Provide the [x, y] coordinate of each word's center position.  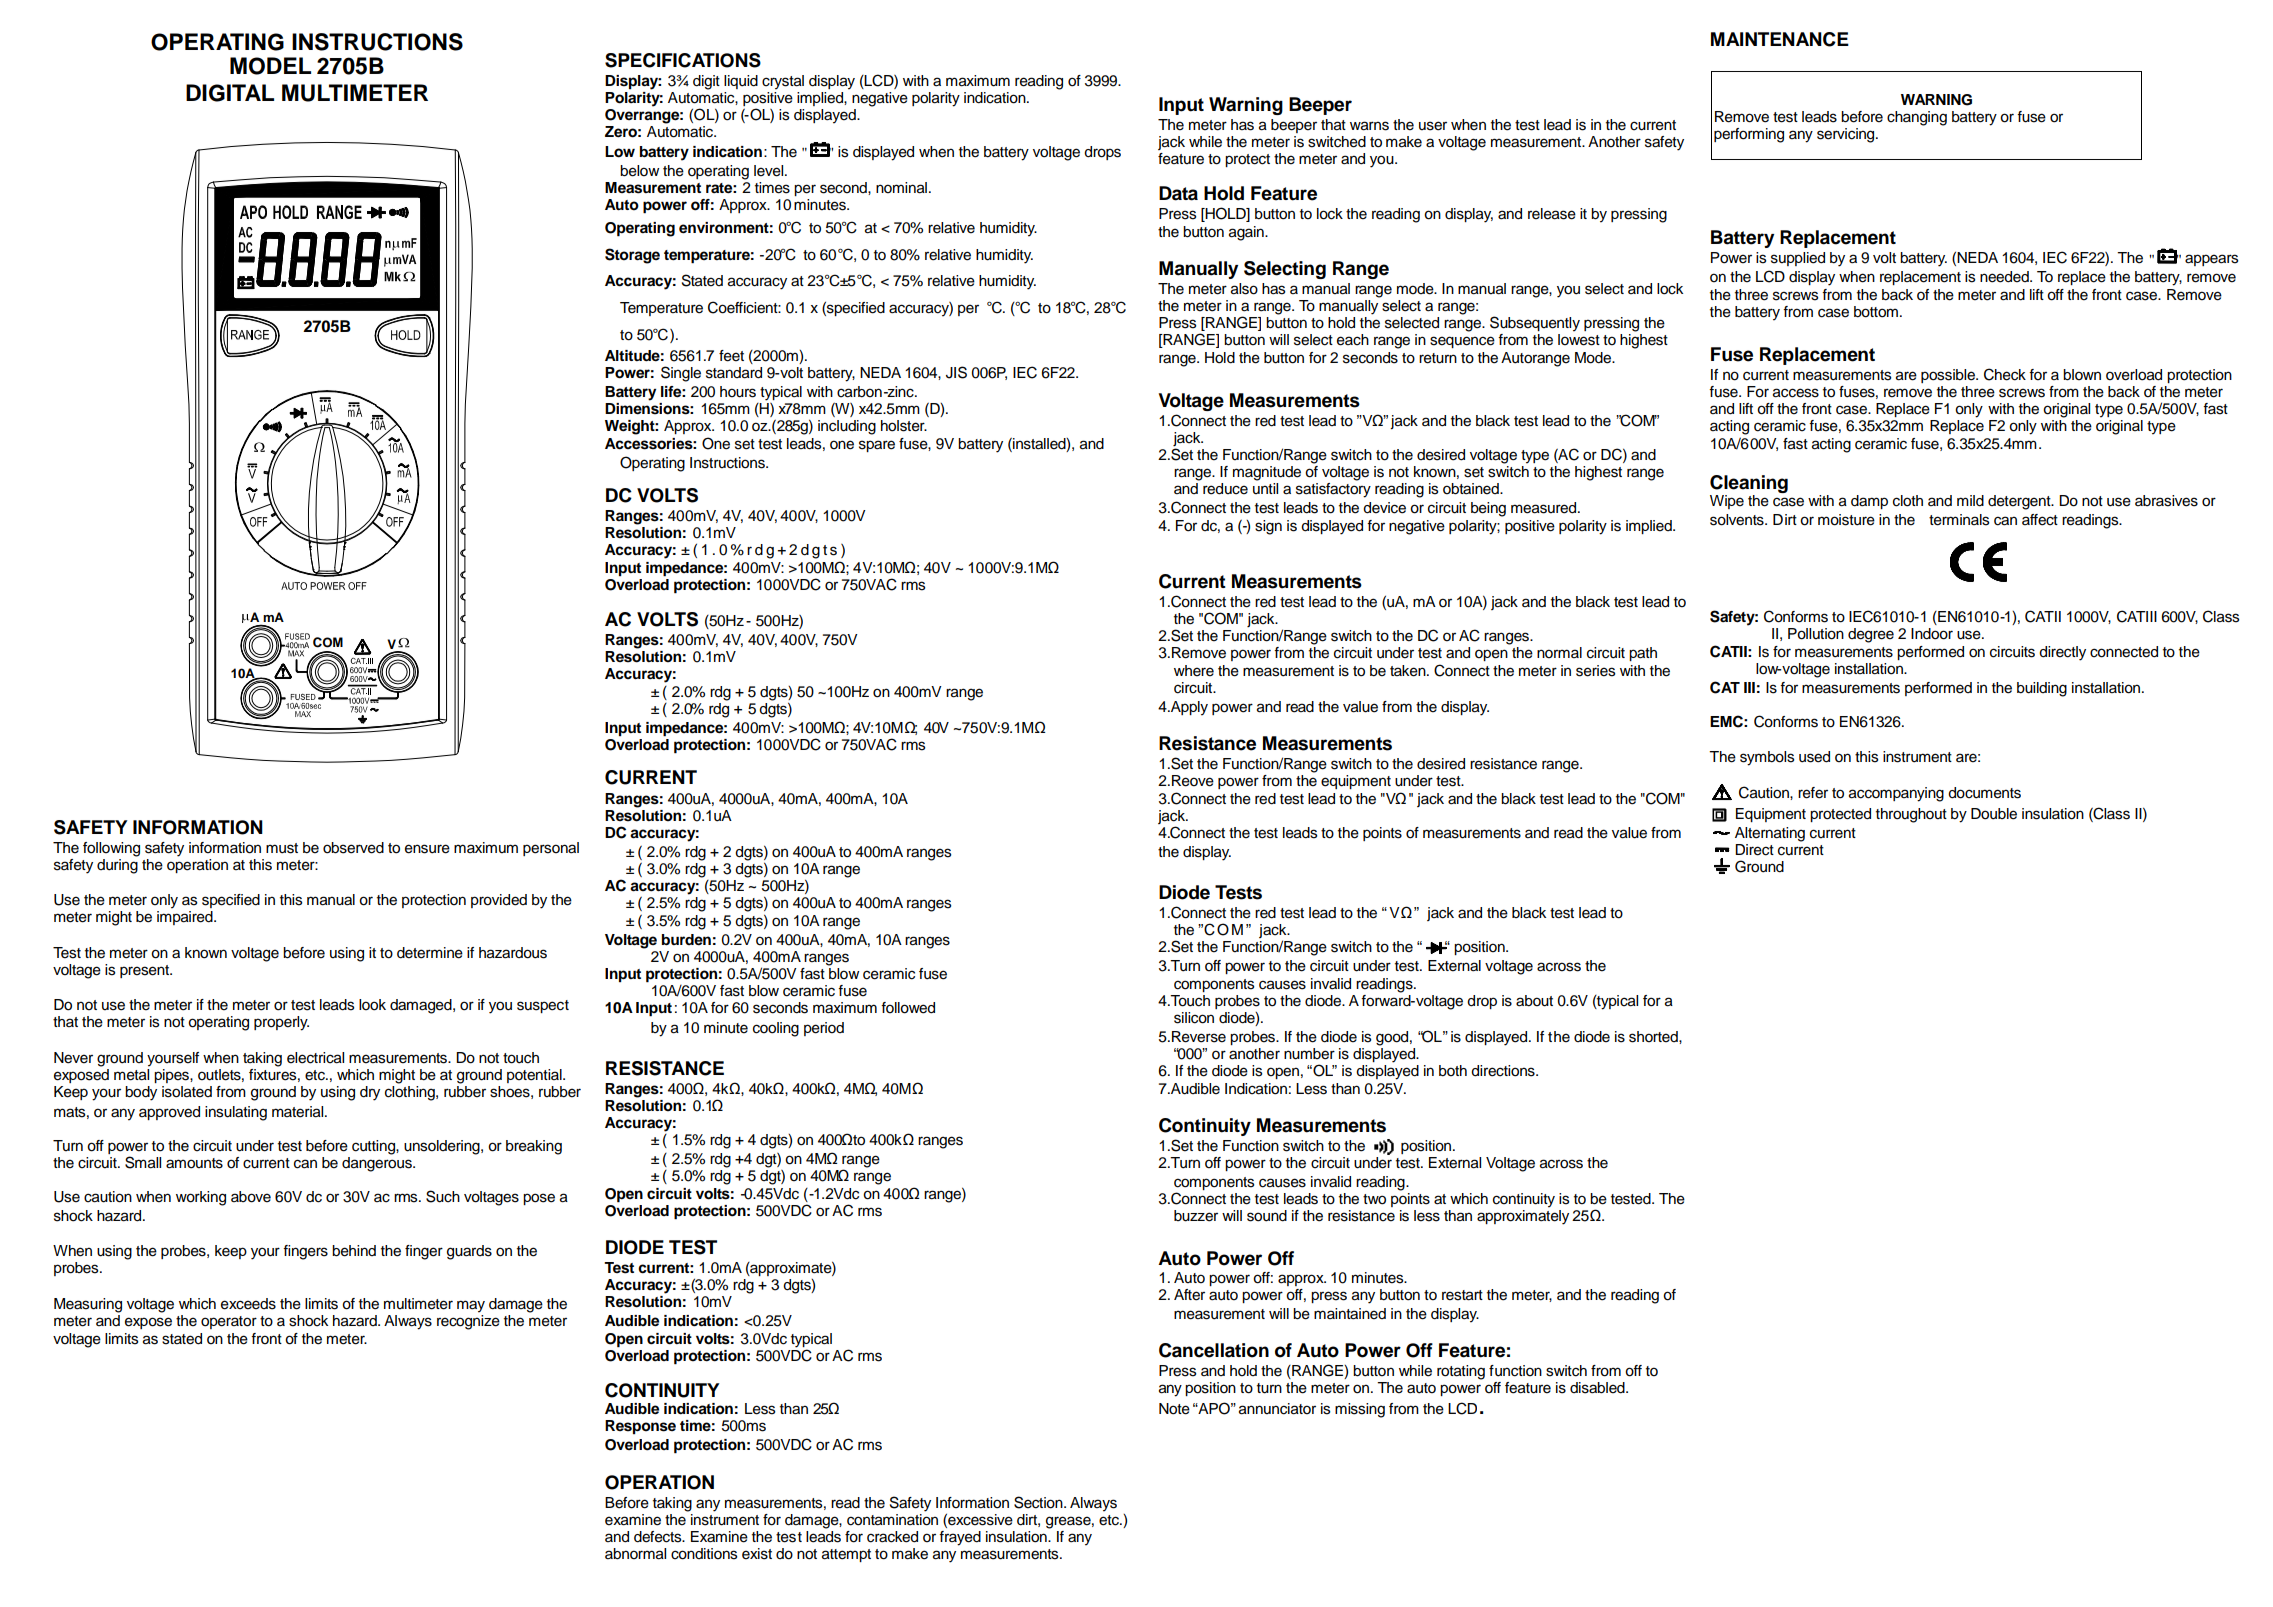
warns [1369, 126]
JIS [956, 372]
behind [354, 1251]
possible [1949, 376]
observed [353, 848]
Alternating [1770, 834]
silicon [1194, 1018]
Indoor [1932, 634]
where [1194, 671]
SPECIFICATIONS [683, 60]
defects [659, 1537]
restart [1462, 1295]
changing [1917, 118]
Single [681, 374]
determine [430, 953]
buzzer [1196, 1216]
